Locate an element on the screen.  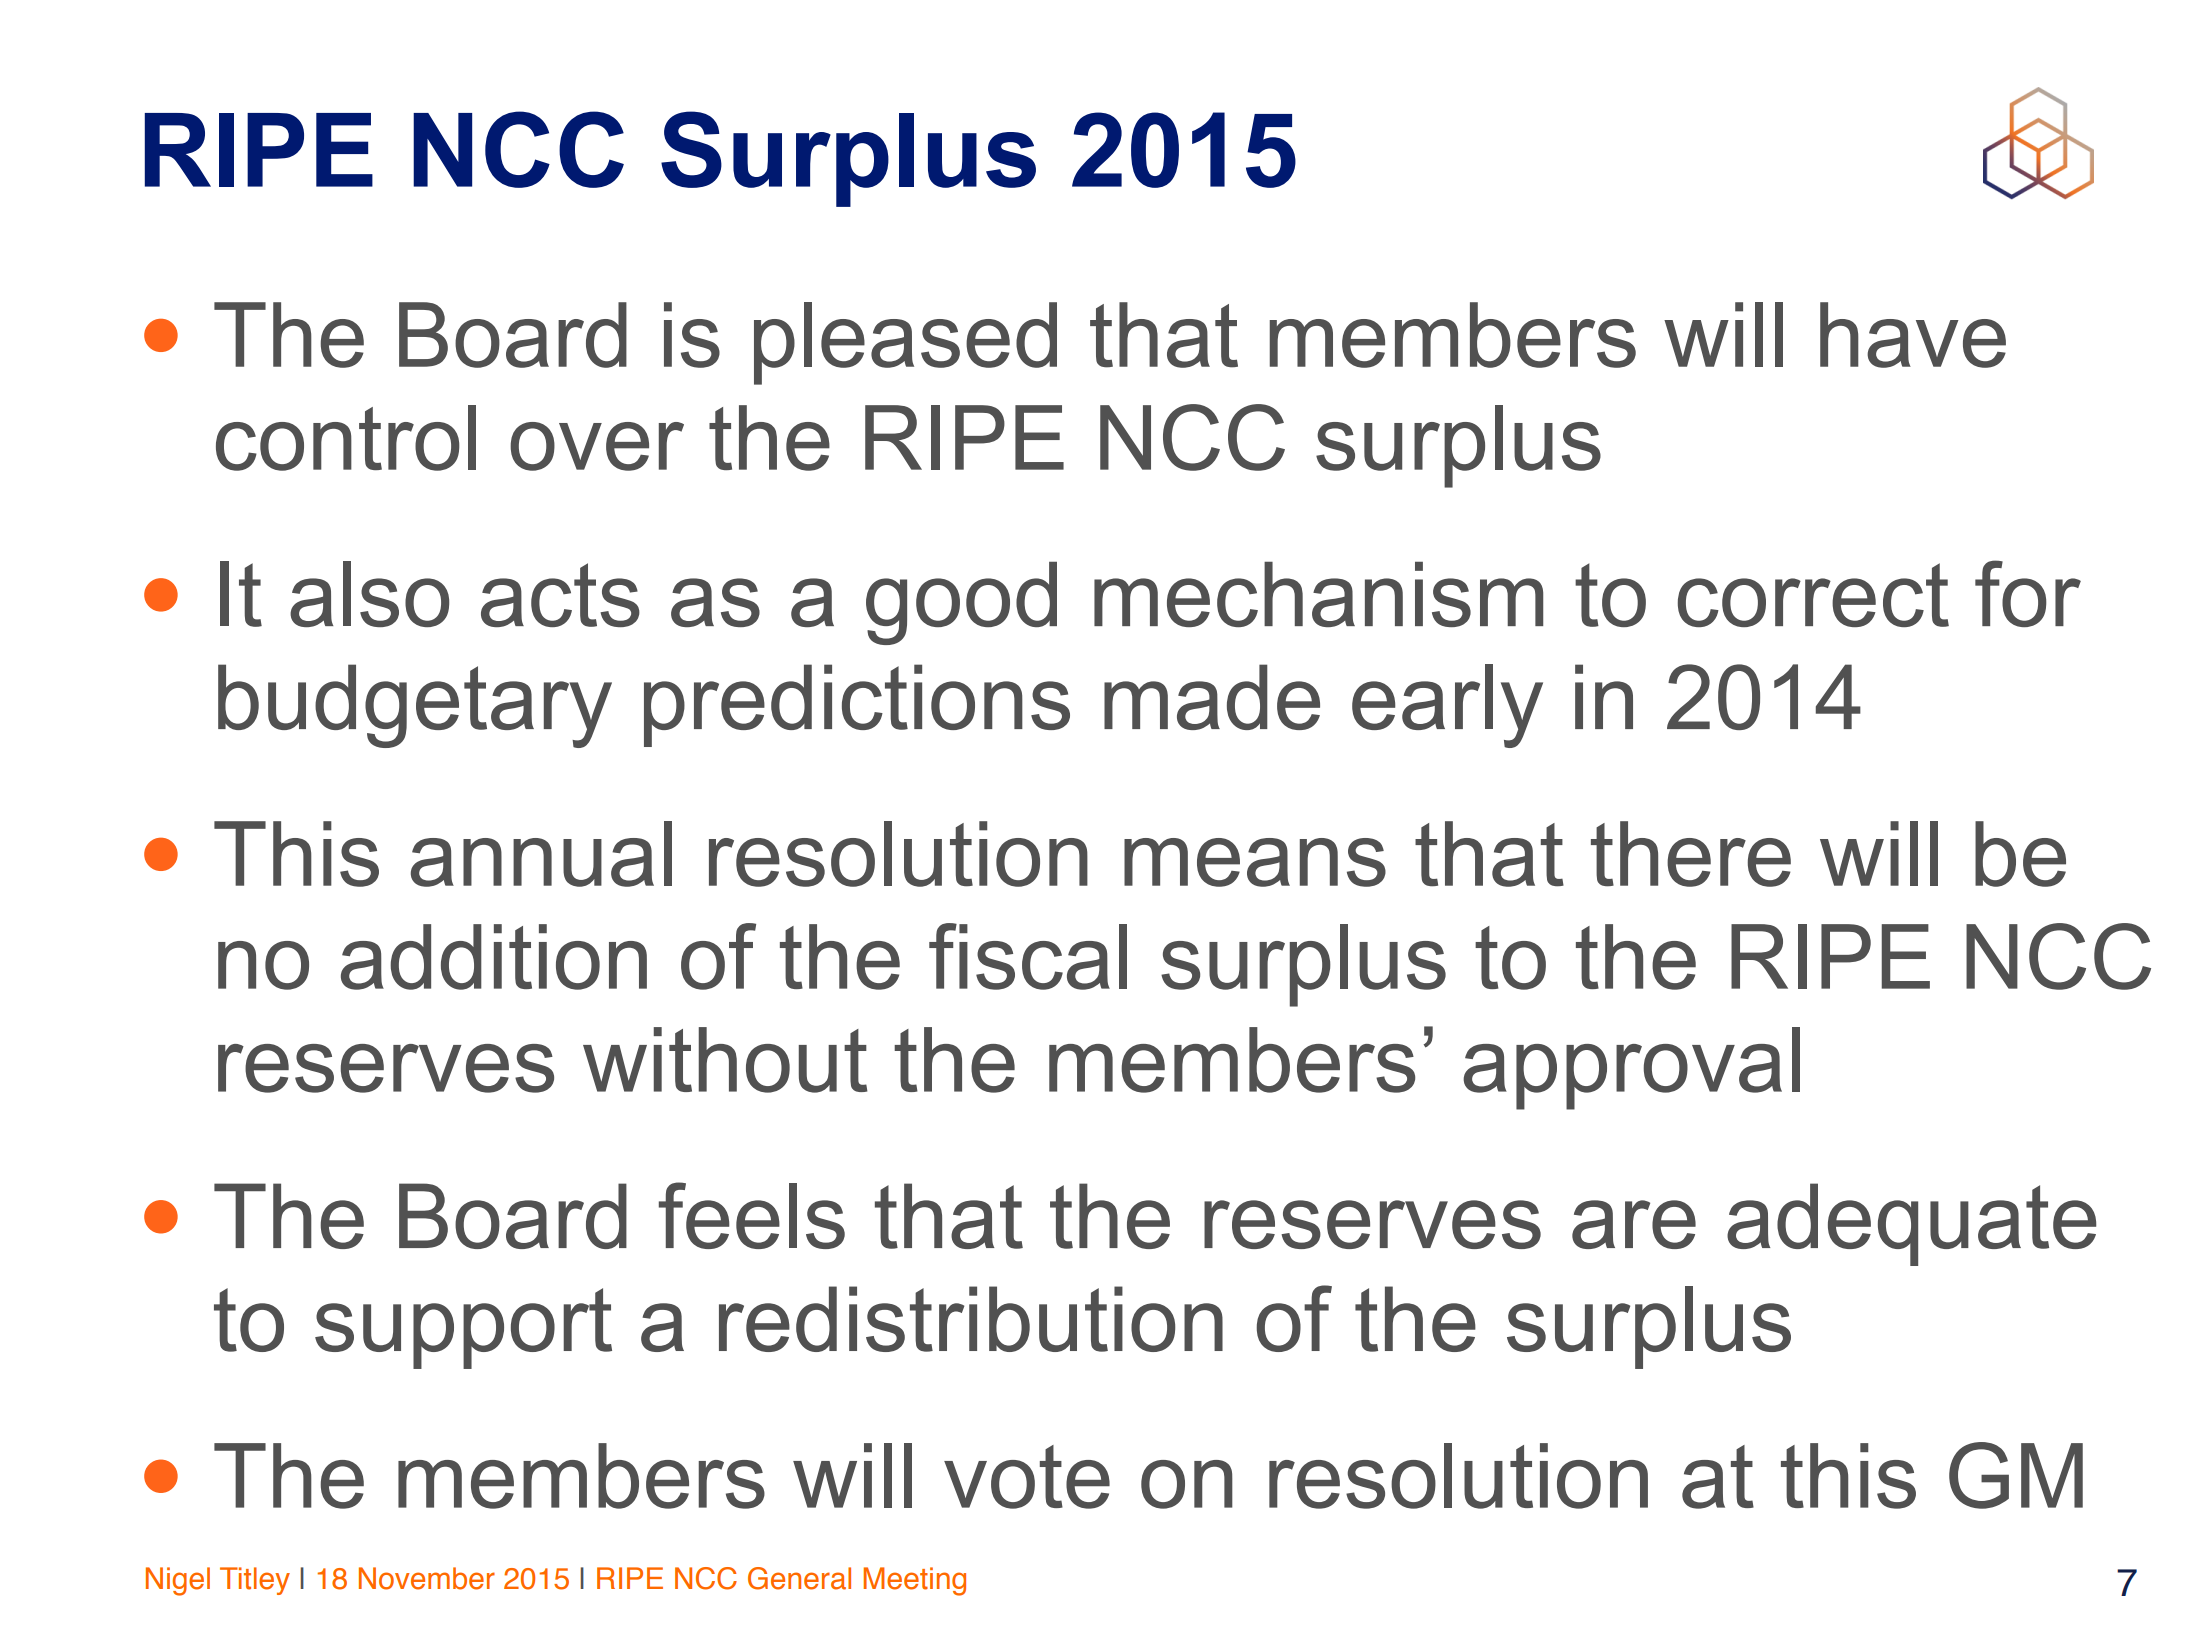
adequate is located at coordinates (1911, 1224).
